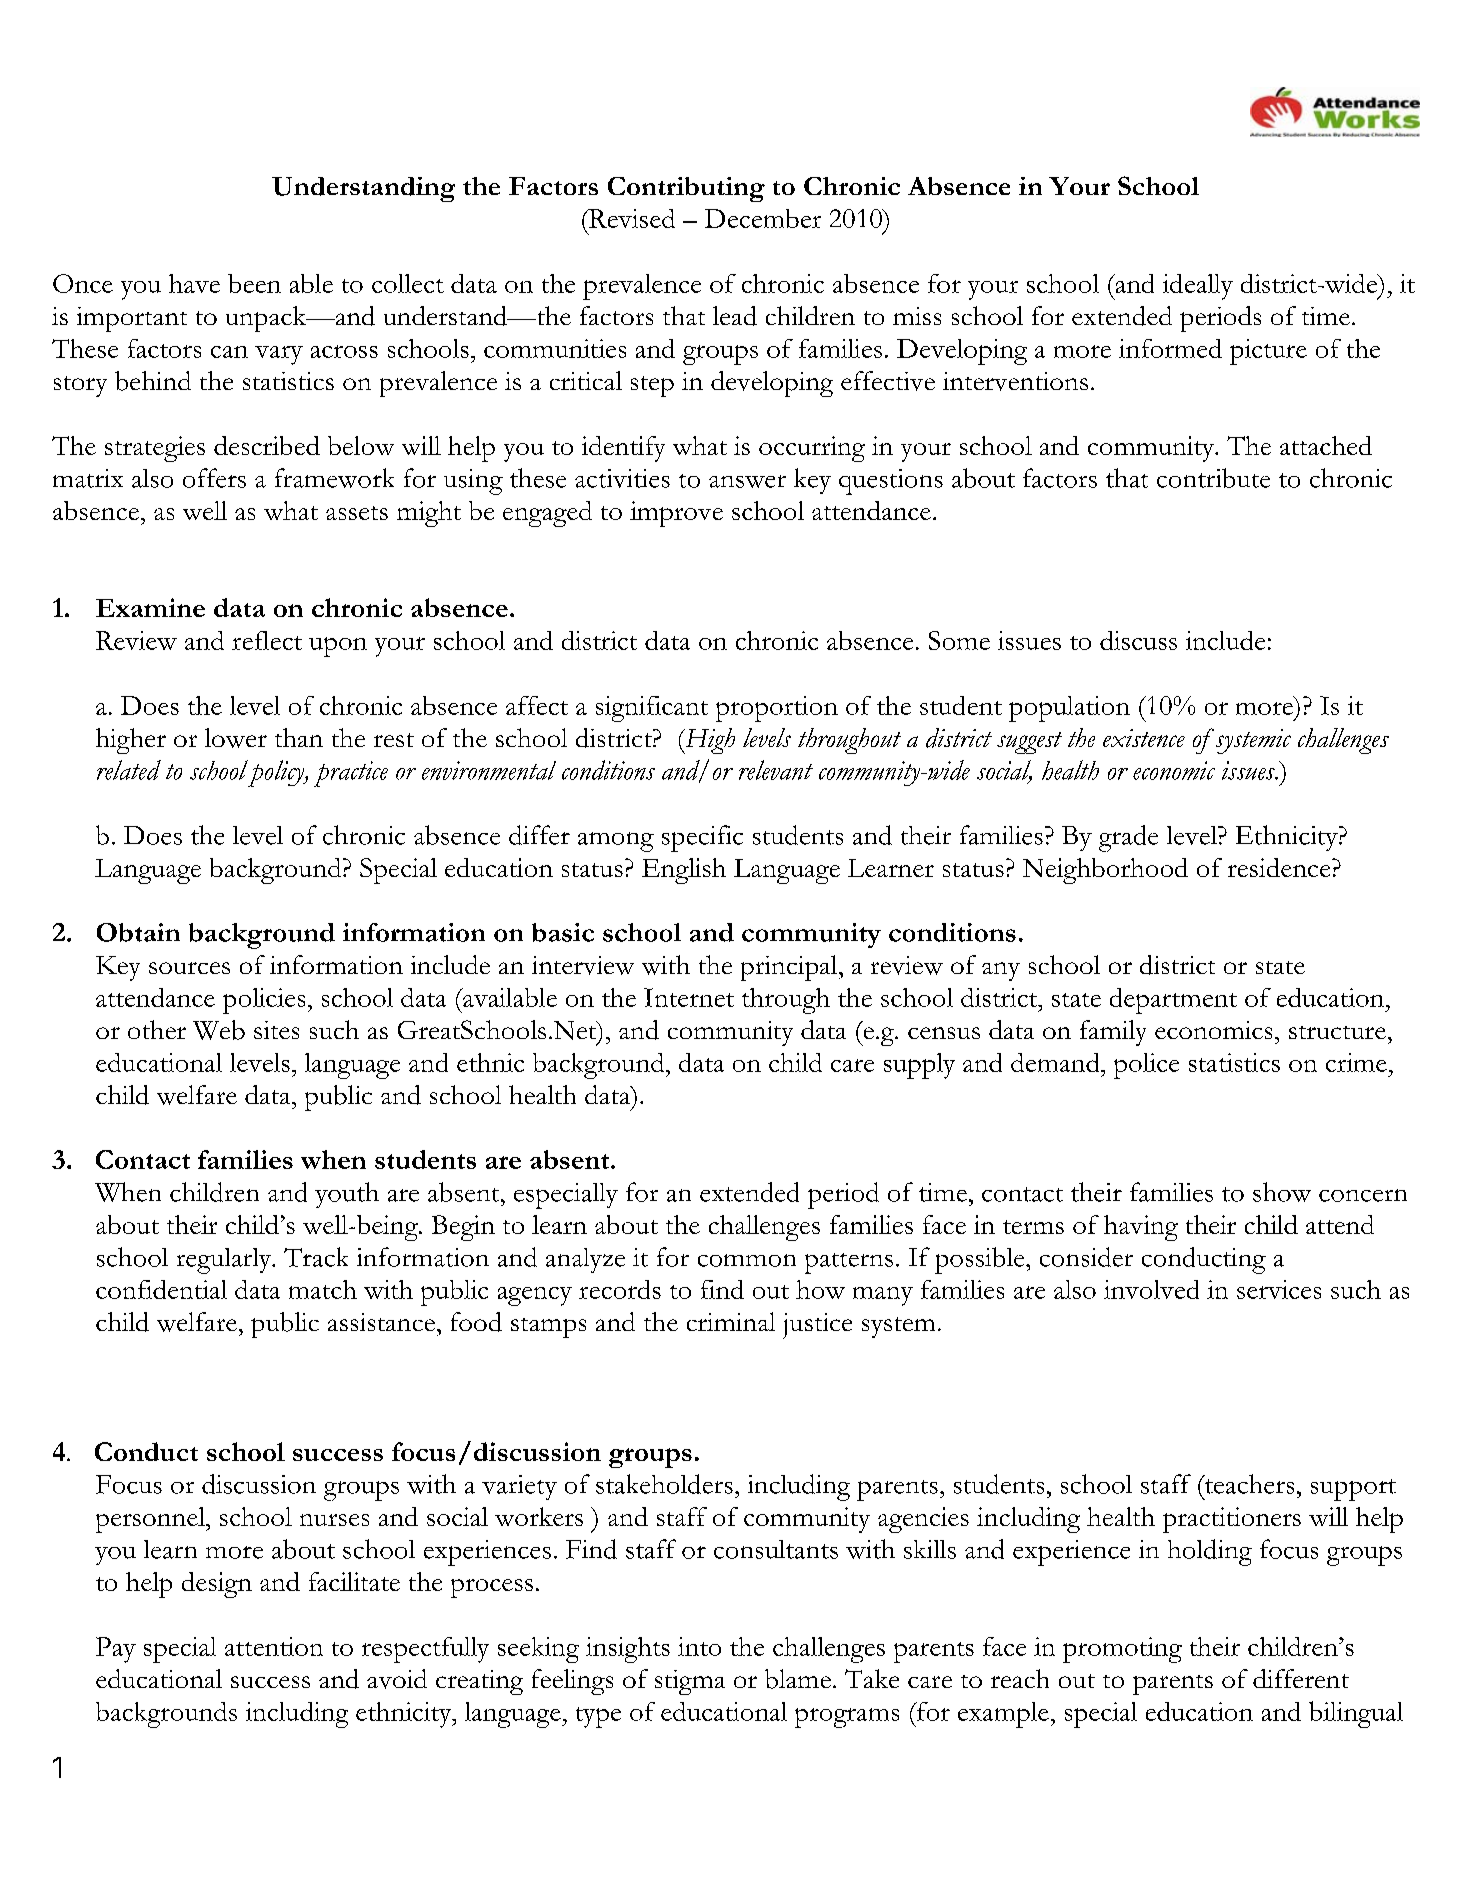 The width and height of the document is (1471, 1904). I want to click on criminal, so click(731, 1321).
